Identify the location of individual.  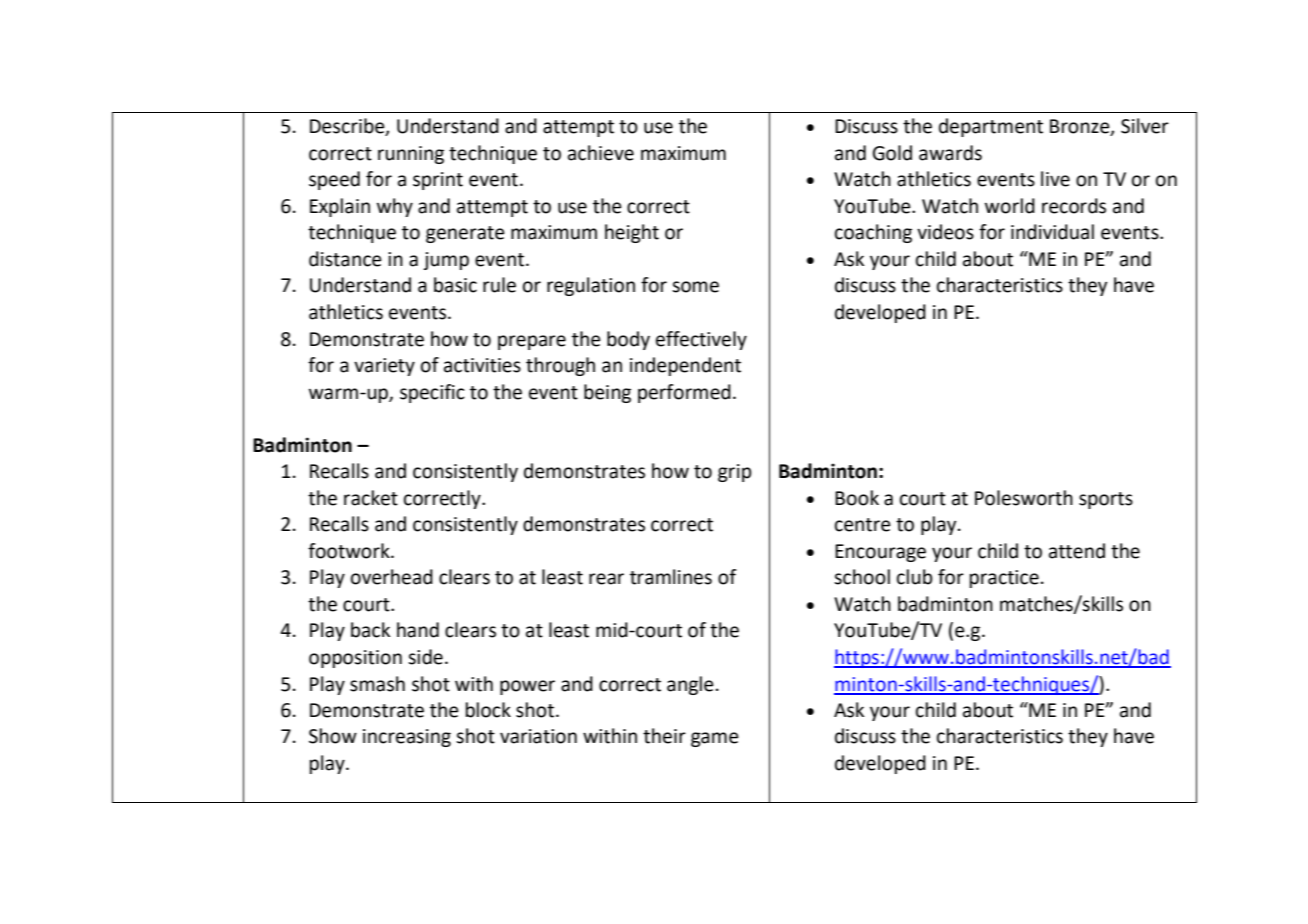
(1052, 232).
